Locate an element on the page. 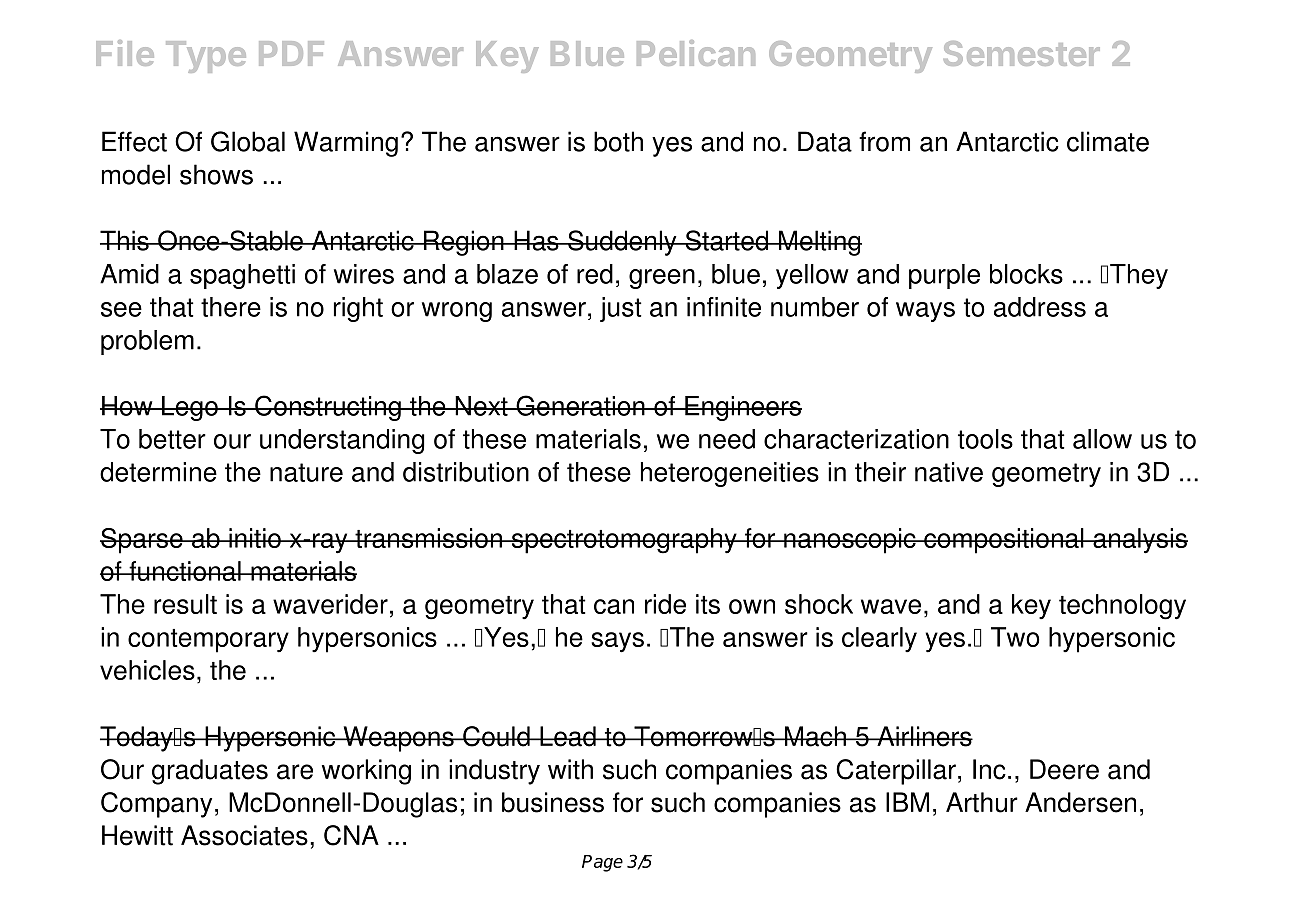 The width and height of the page is (1311, 924). Suddenly is located at coordinates (622, 243).
